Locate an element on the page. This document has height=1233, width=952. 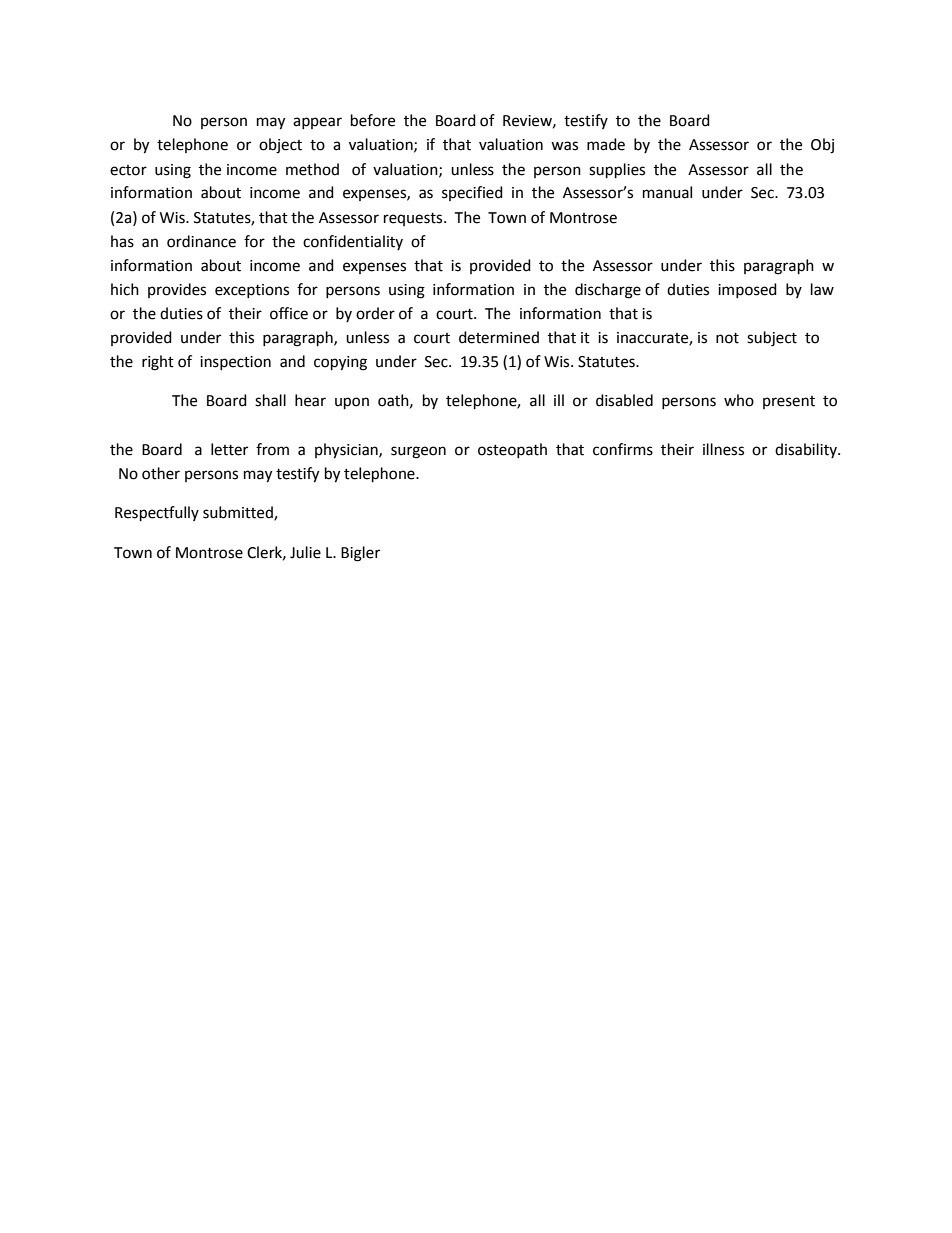
object is located at coordinates (280, 146).
